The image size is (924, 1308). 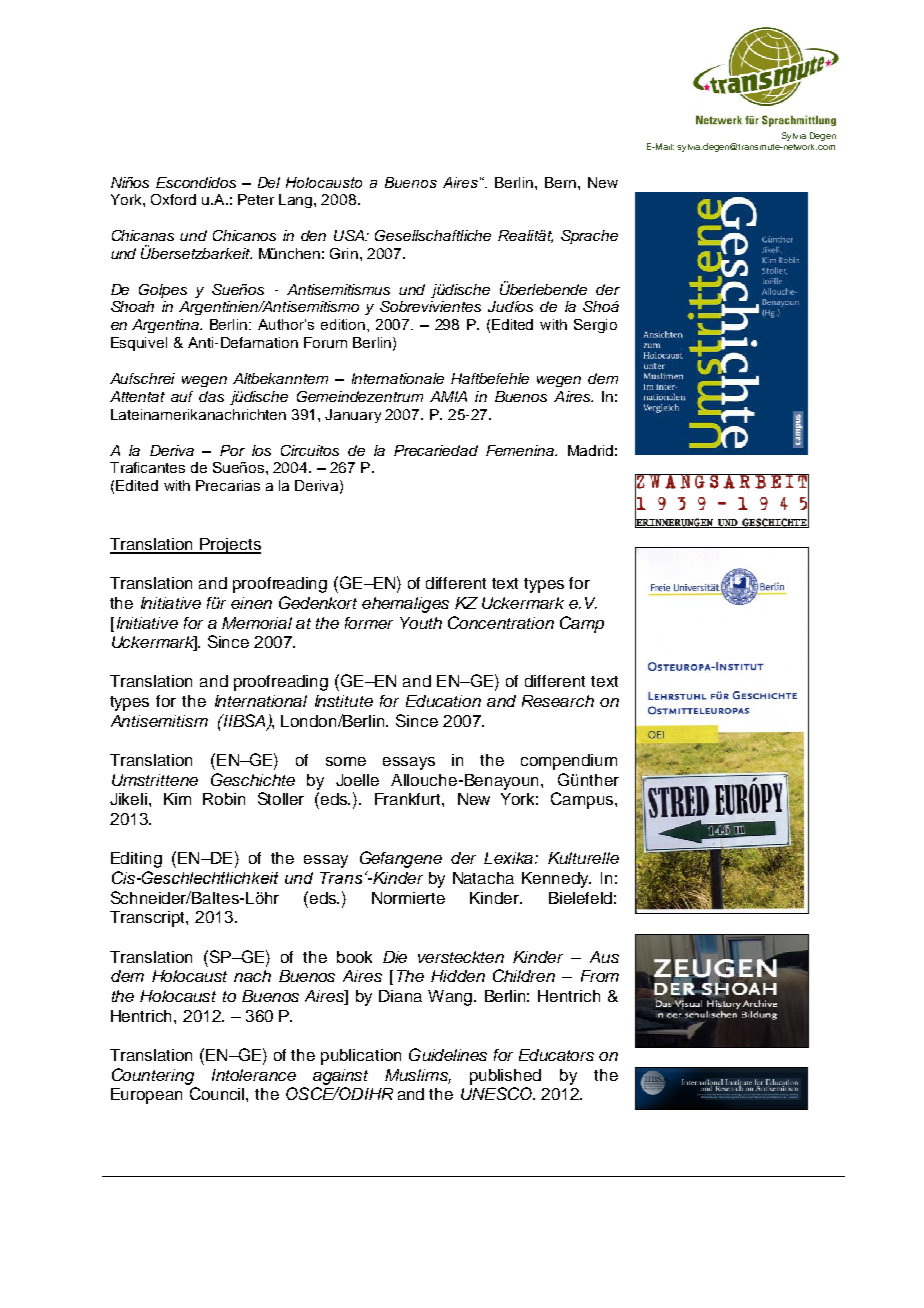 I want to click on publication, so click(x=361, y=1057).
